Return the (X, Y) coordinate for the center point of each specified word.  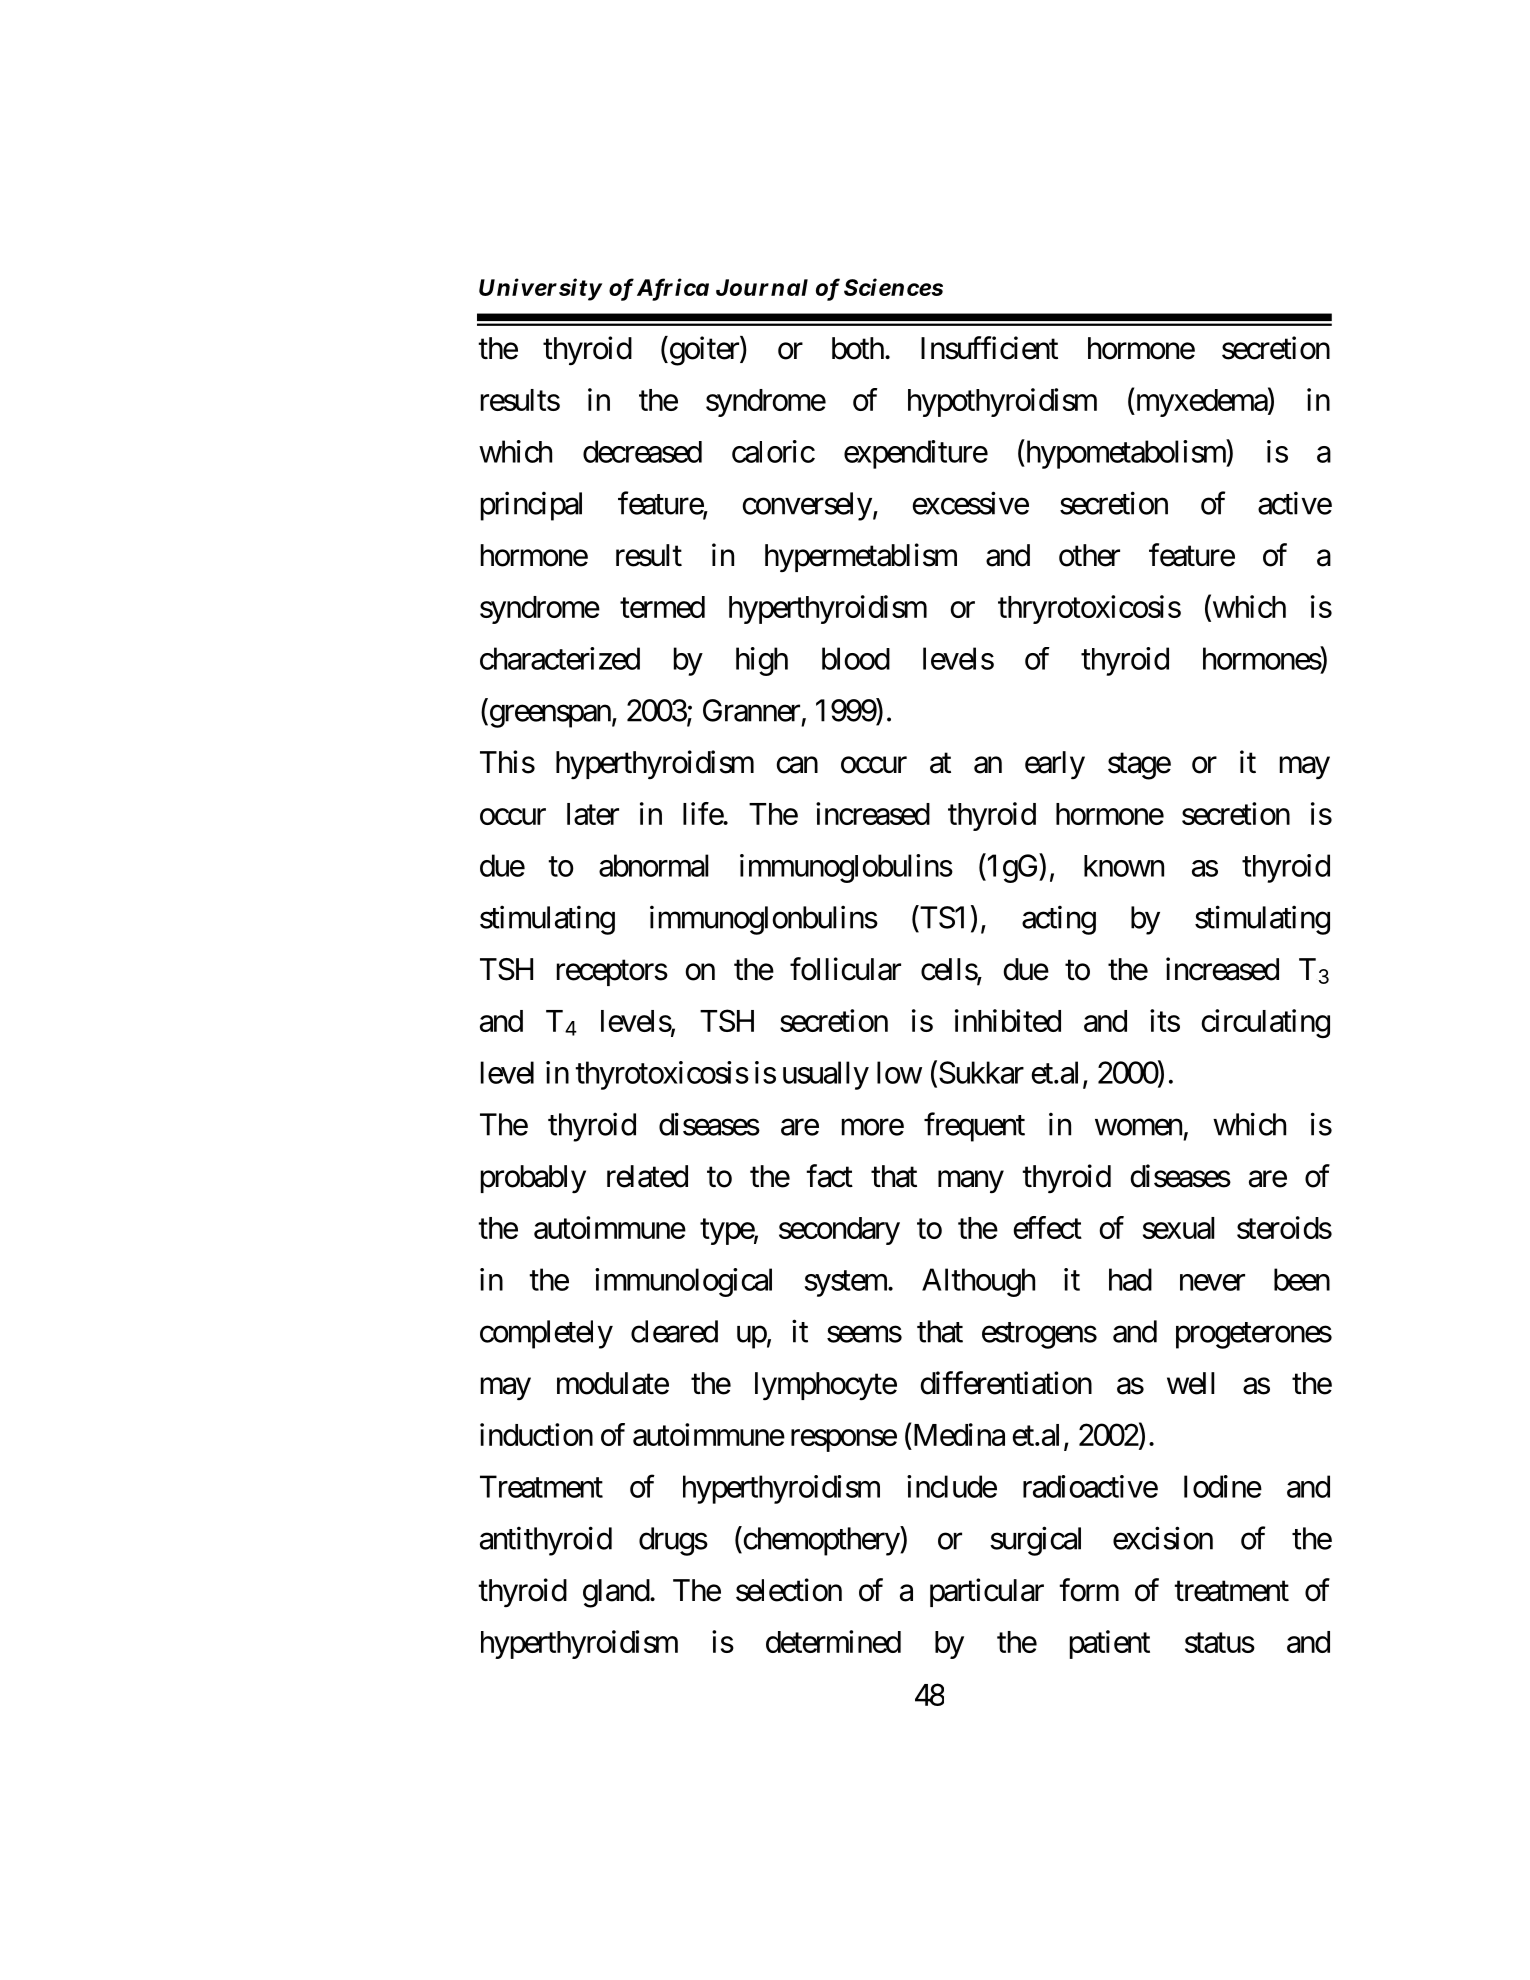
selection (789, 1590)
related (647, 1176)
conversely (807, 506)
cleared (674, 1331)
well (1191, 1383)
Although (978, 1282)
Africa (673, 288)
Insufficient (989, 348)
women (1138, 1127)
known (1124, 866)
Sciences (893, 287)
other (1089, 555)
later (593, 814)
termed (662, 607)
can (797, 765)
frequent (974, 1127)
